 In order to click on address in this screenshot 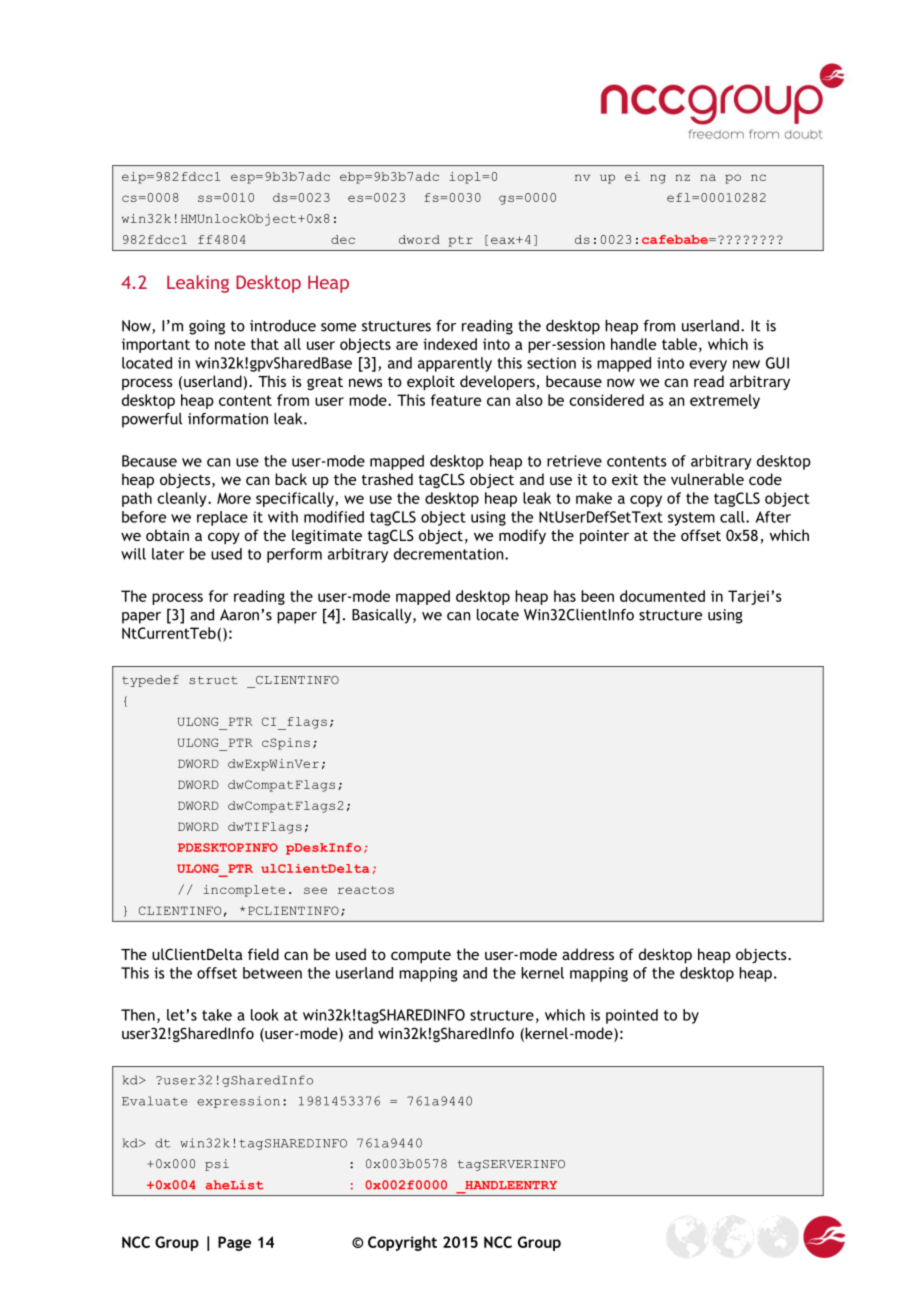, I will do `click(588, 954)`.
